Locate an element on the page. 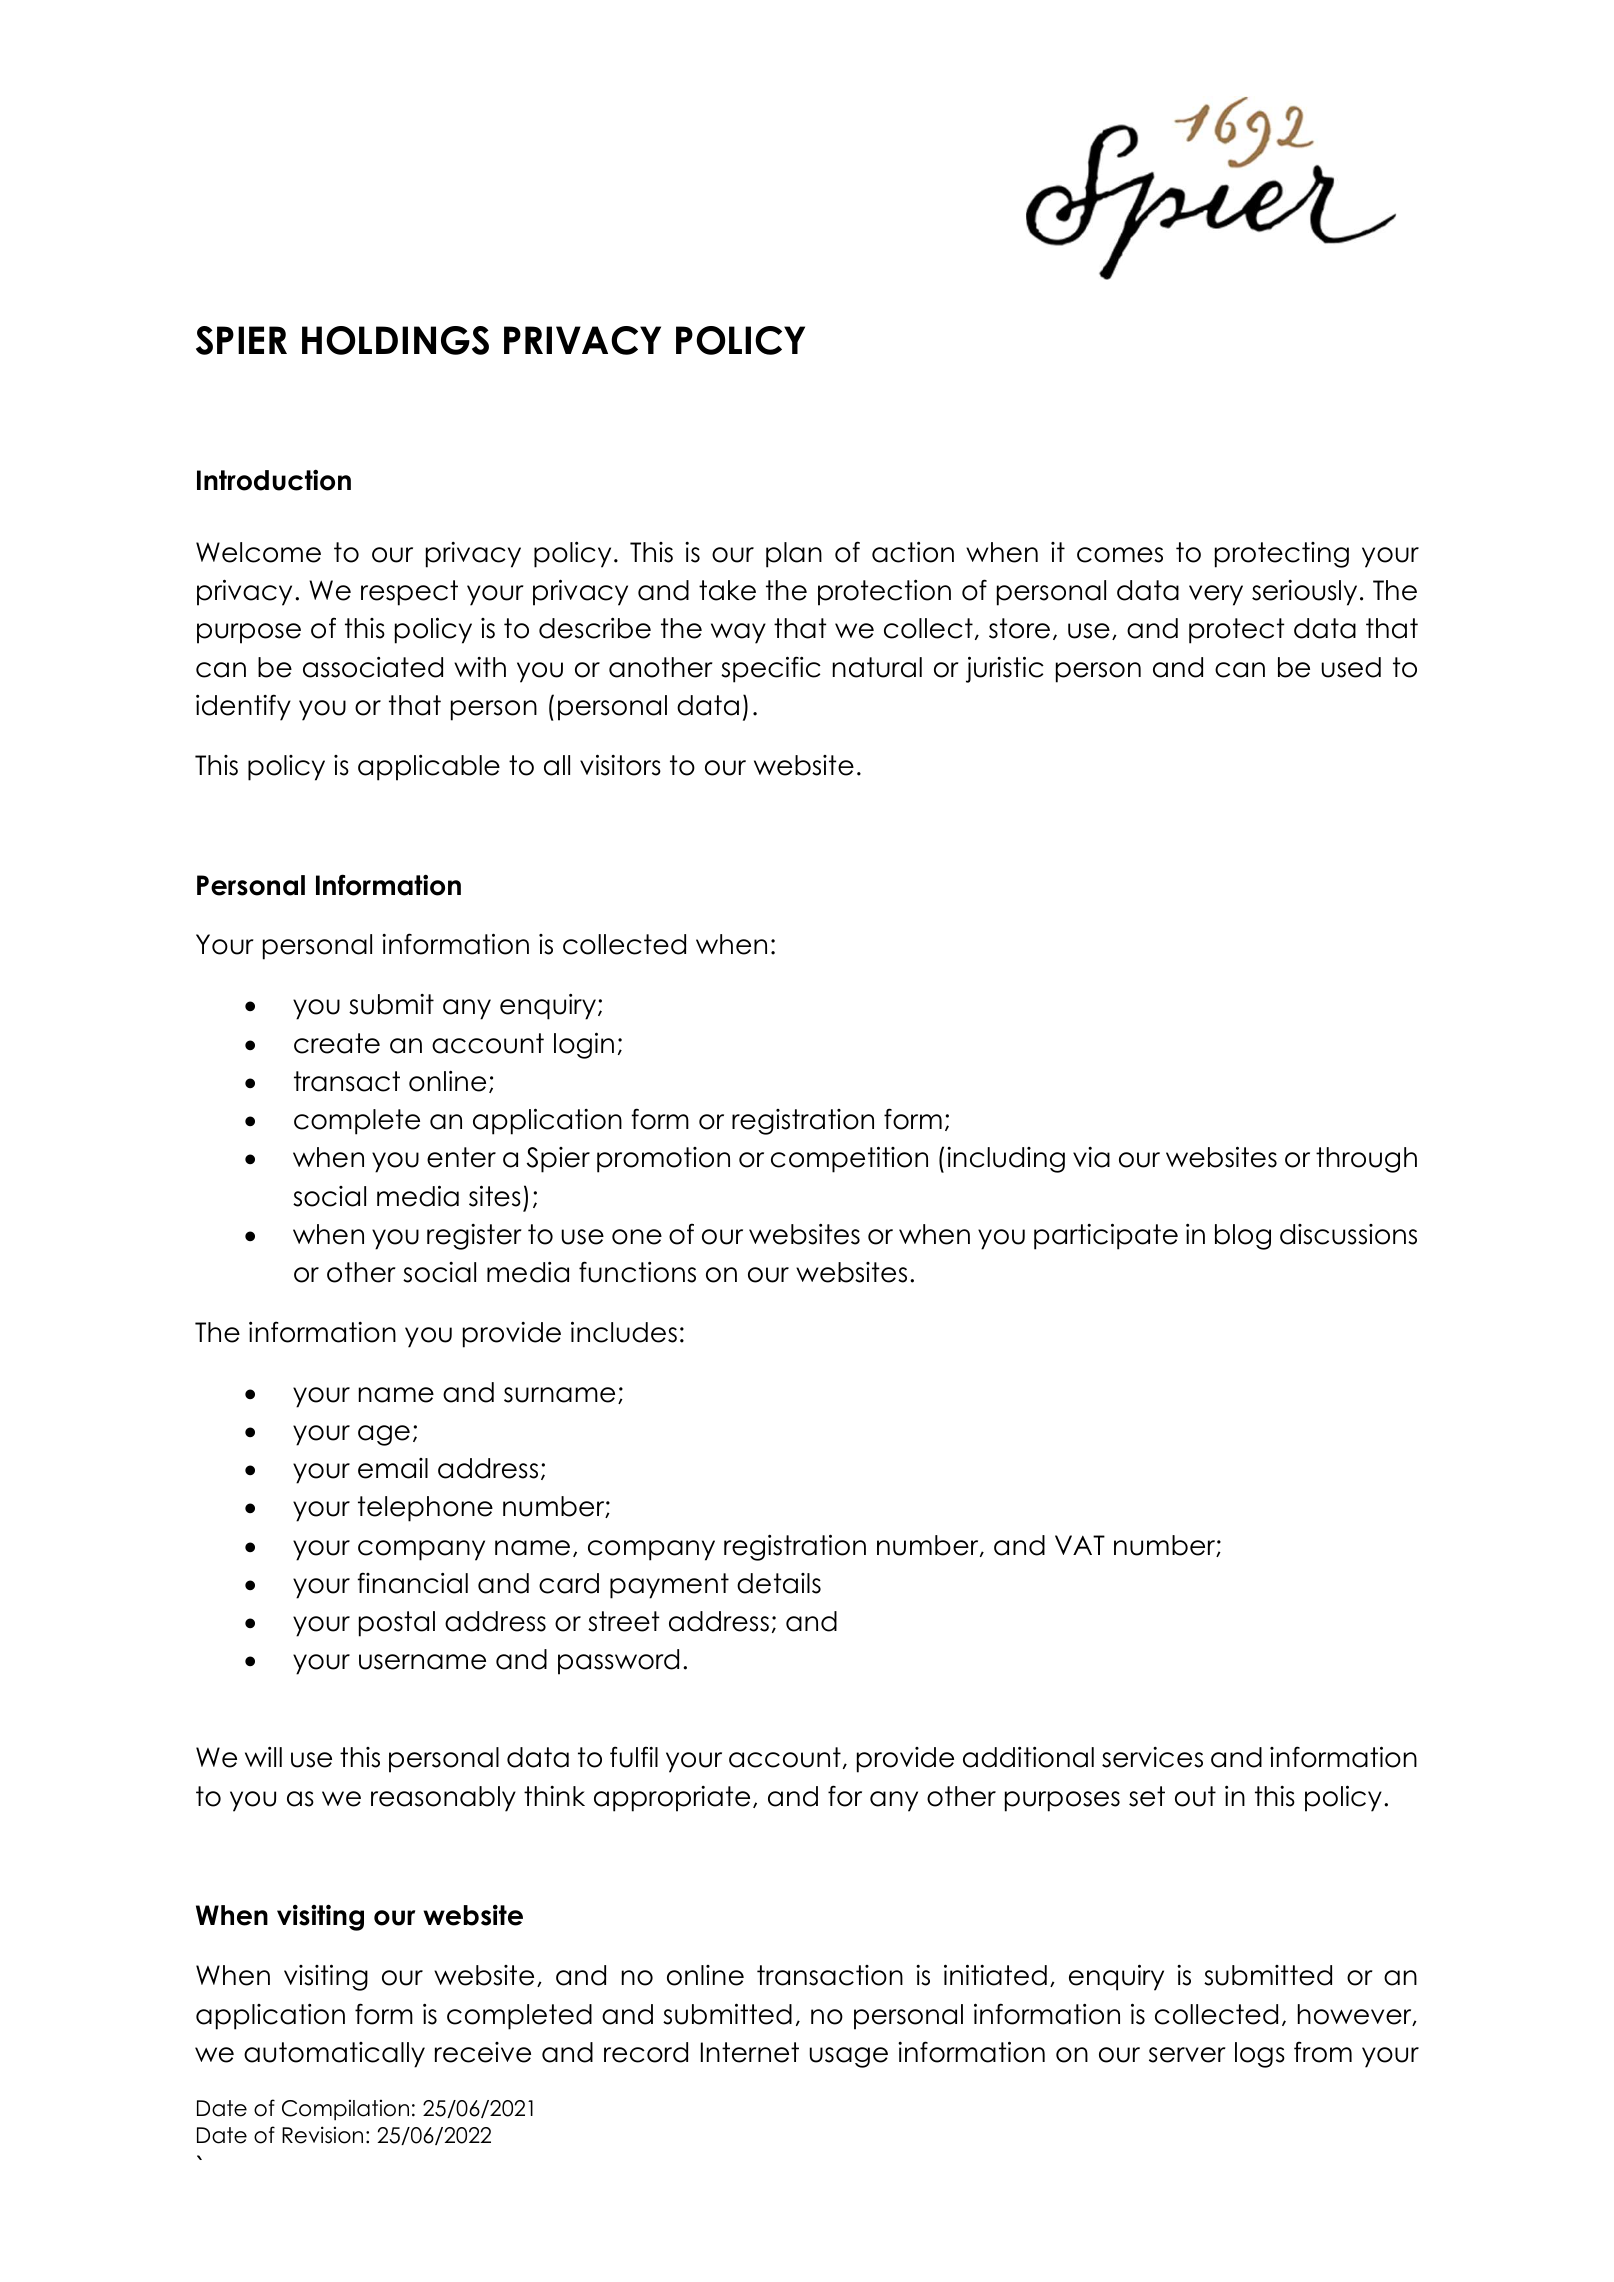 The image size is (1614, 2282). Compilation is located at coordinates (345, 2110).
